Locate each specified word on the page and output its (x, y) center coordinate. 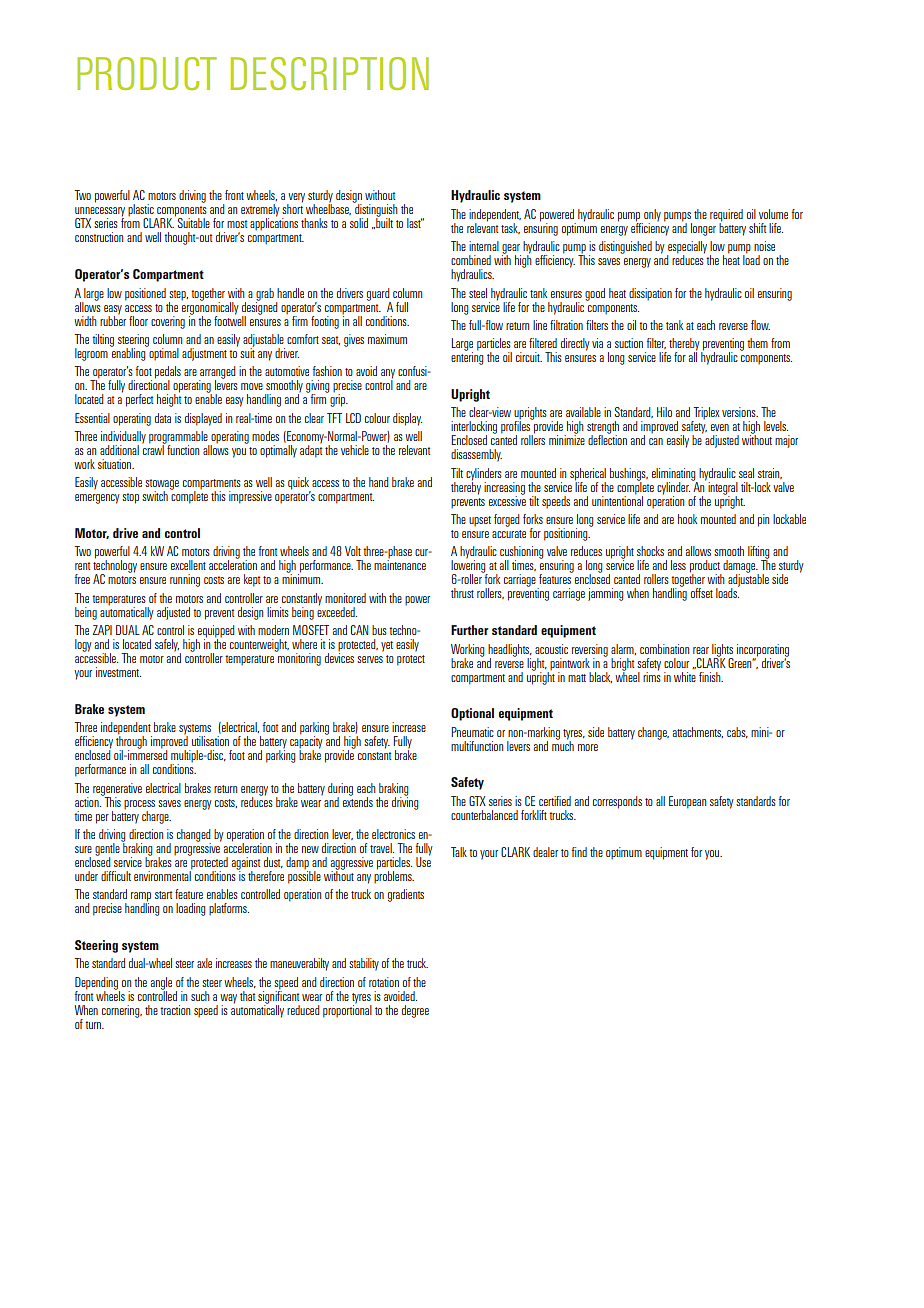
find (579, 852)
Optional (472, 714)
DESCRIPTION (330, 73)
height (169, 399)
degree (415, 1011)
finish (711, 677)
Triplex (706, 414)
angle (161, 984)
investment (118, 672)
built (383, 222)
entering (467, 357)
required (726, 216)
